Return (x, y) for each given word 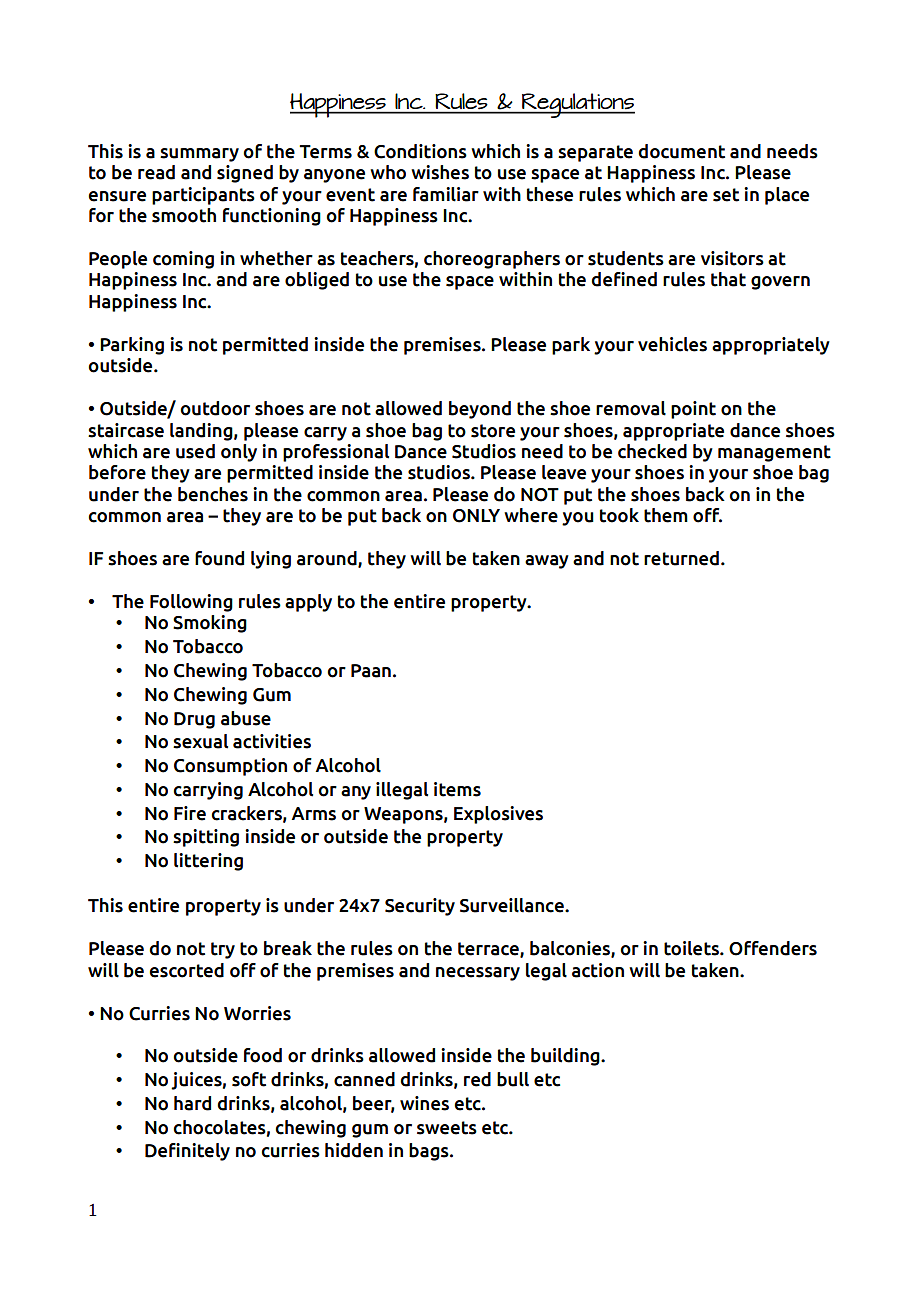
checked (652, 451)
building (566, 1057)
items (457, 789)
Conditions (420, 151)
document (681, 151)
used (195, 451)
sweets (447, 1128)
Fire (190, 813)
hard (192, 1103)
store (493, 431)
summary (199, 155)
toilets (692, 948)
